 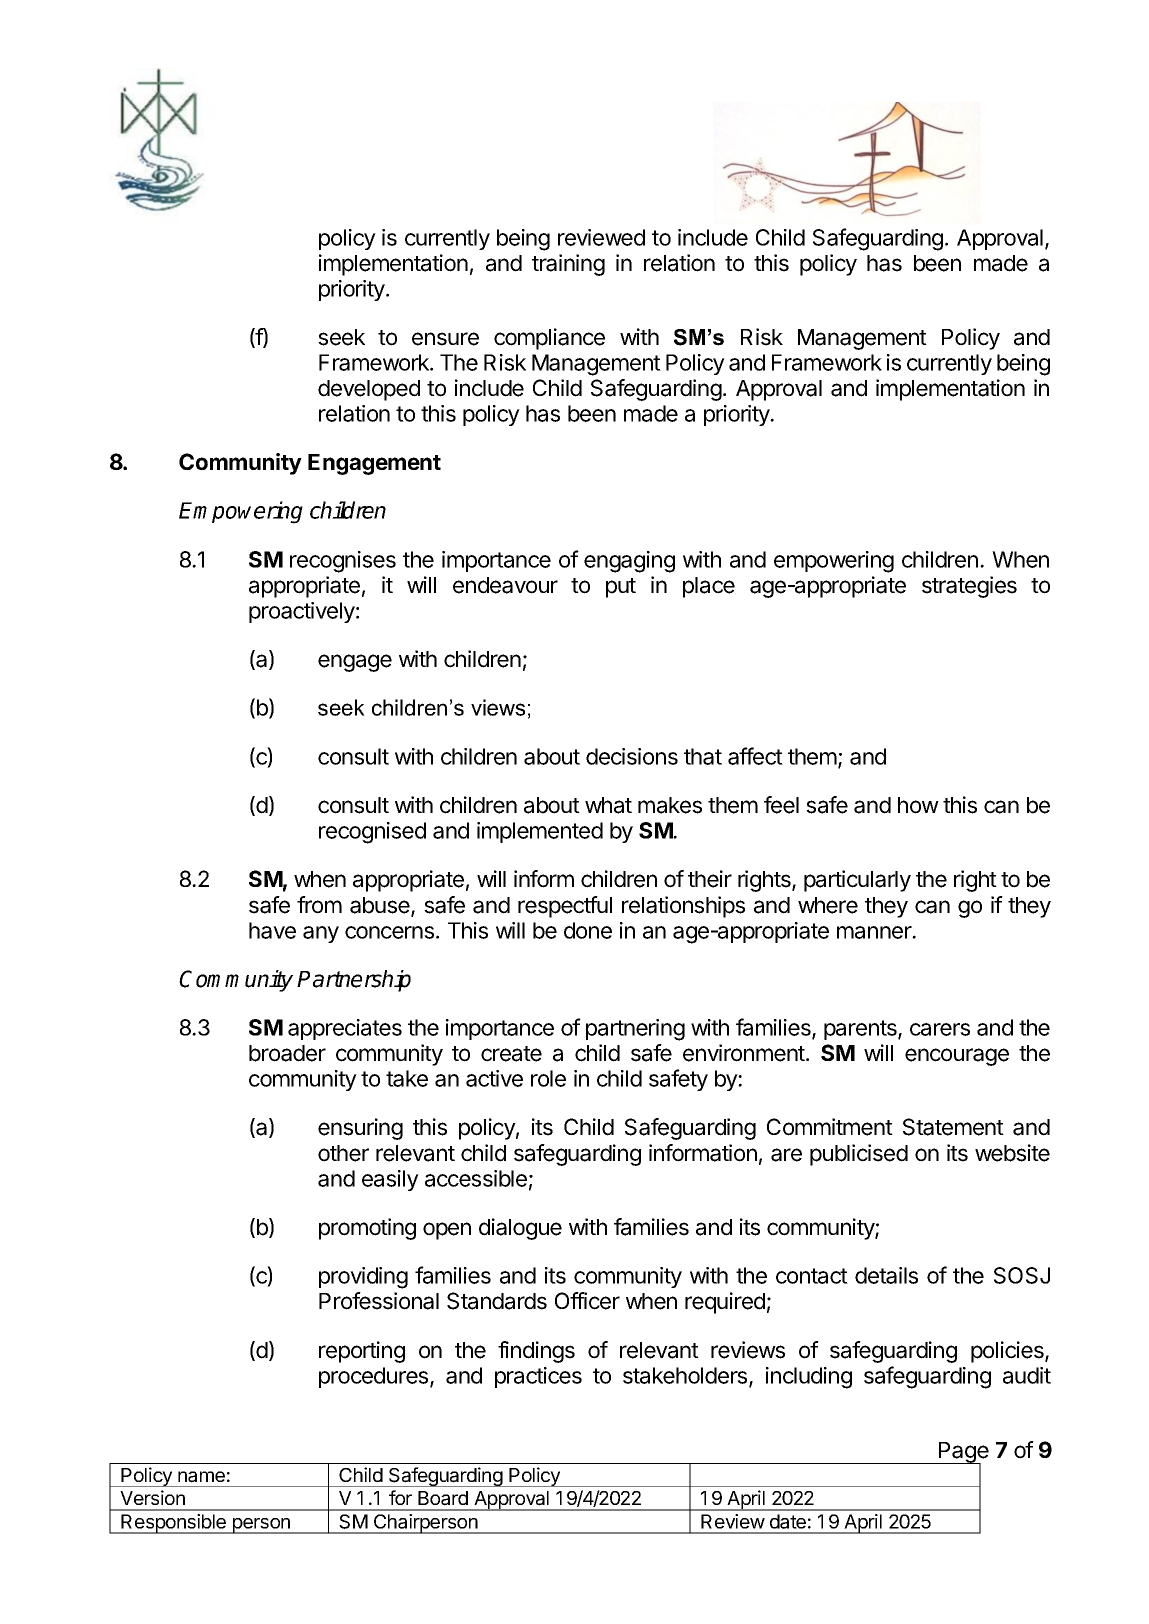 I want to click on other, so click(x=343, y=1153).
